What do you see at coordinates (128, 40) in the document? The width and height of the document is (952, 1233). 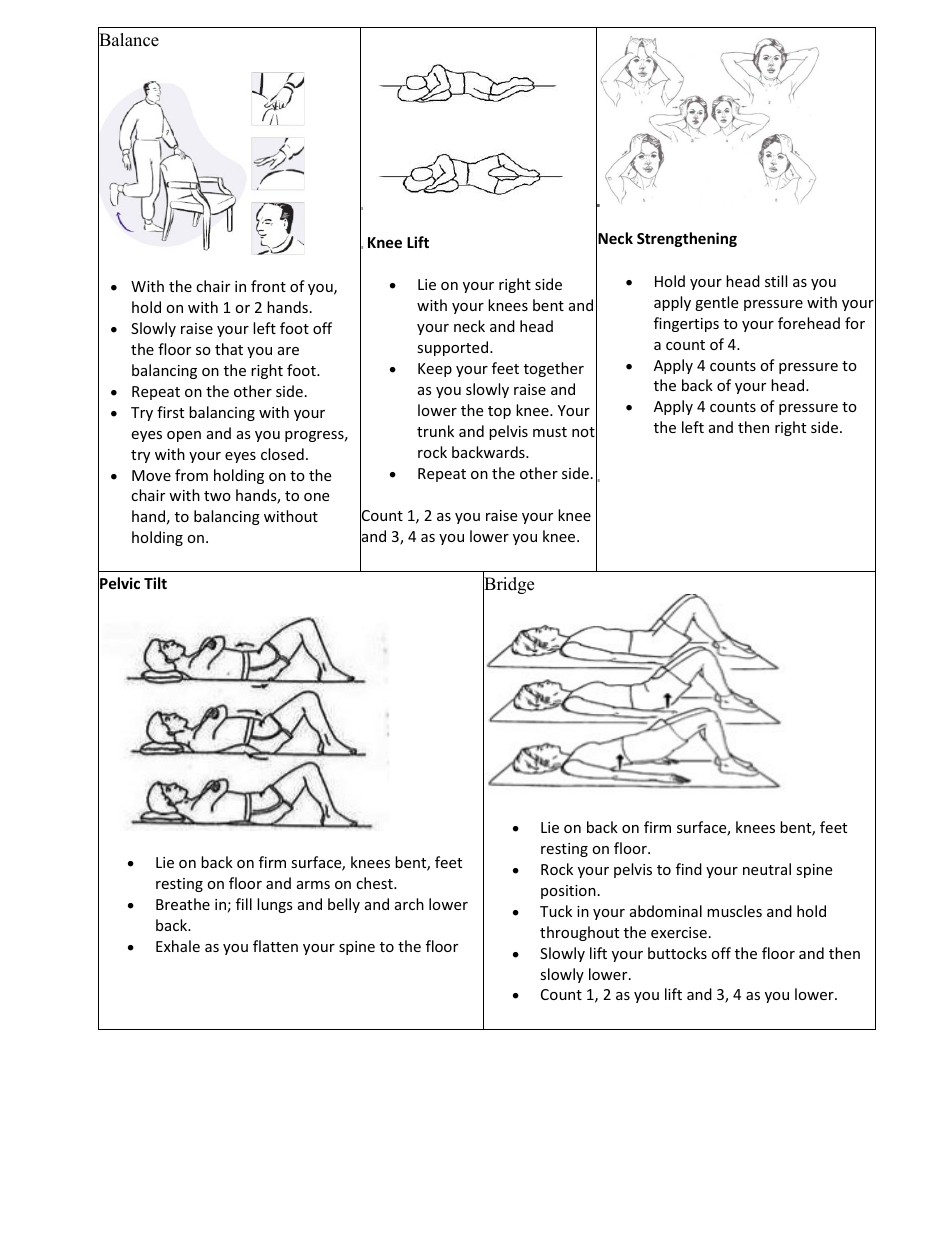 I see `Balance` at bounding box center [128, 40].
